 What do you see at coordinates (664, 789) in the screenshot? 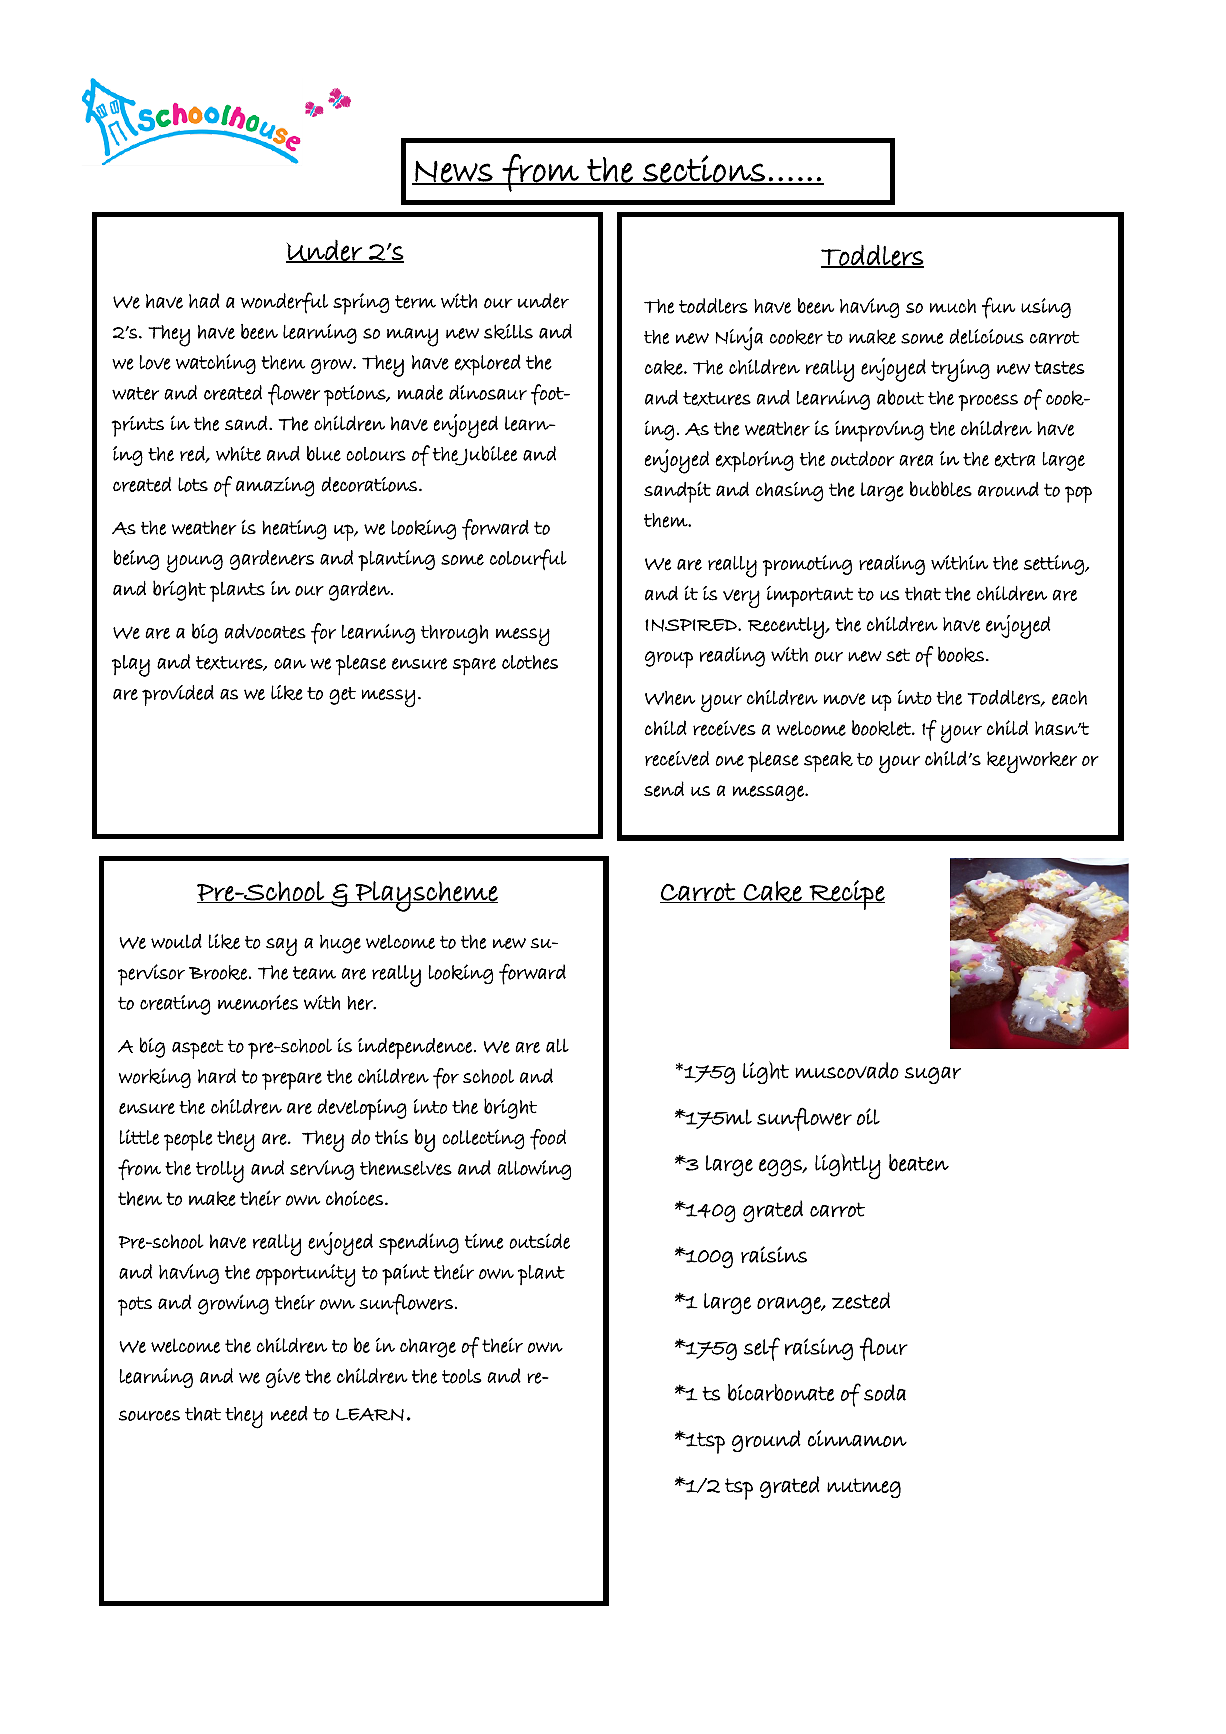
I see `send` at bounding box center [664, 789].
